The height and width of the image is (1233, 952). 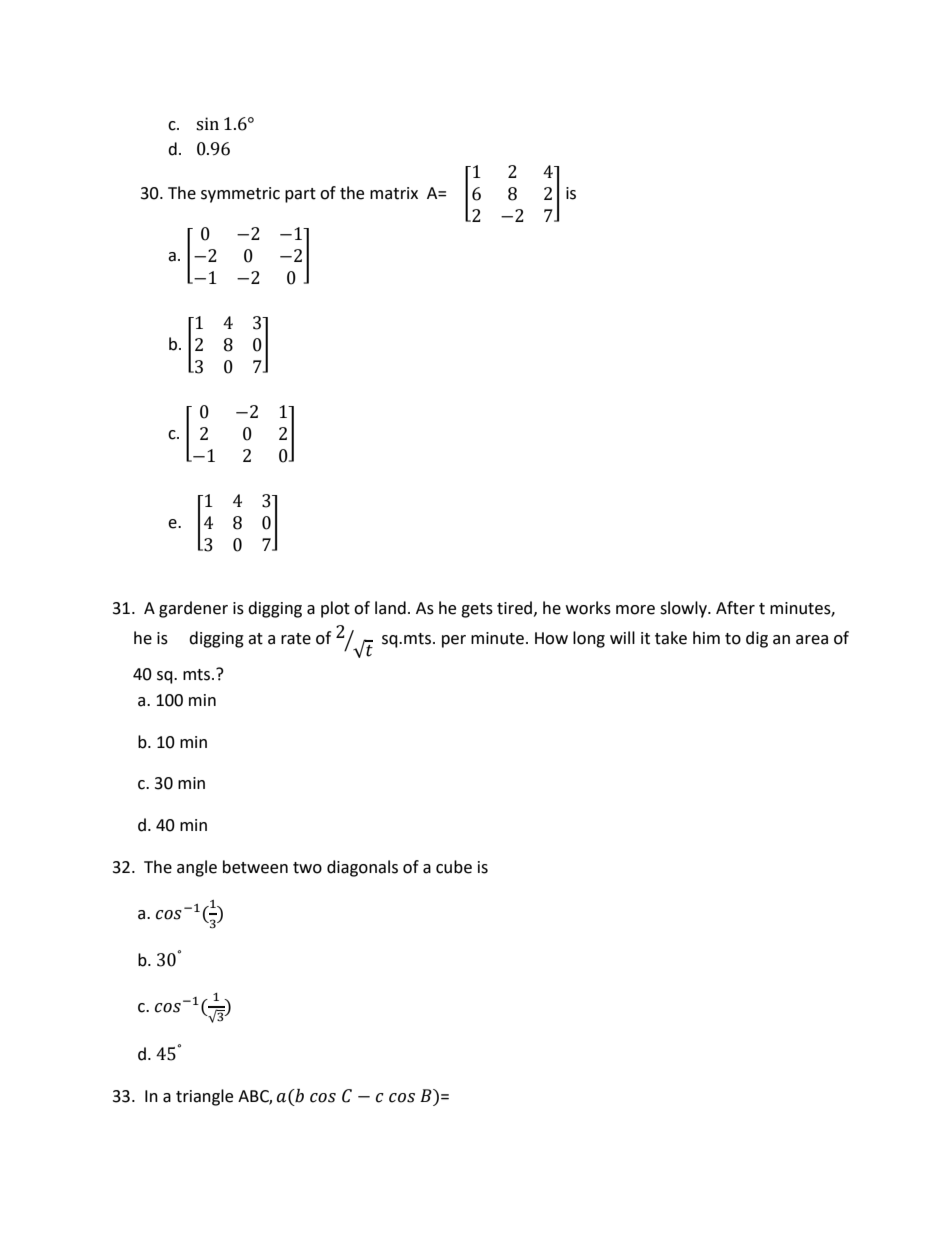 What do you see at coordinates (335, 609) in the image?
I see `plot` at bounding box center [335, 609].
